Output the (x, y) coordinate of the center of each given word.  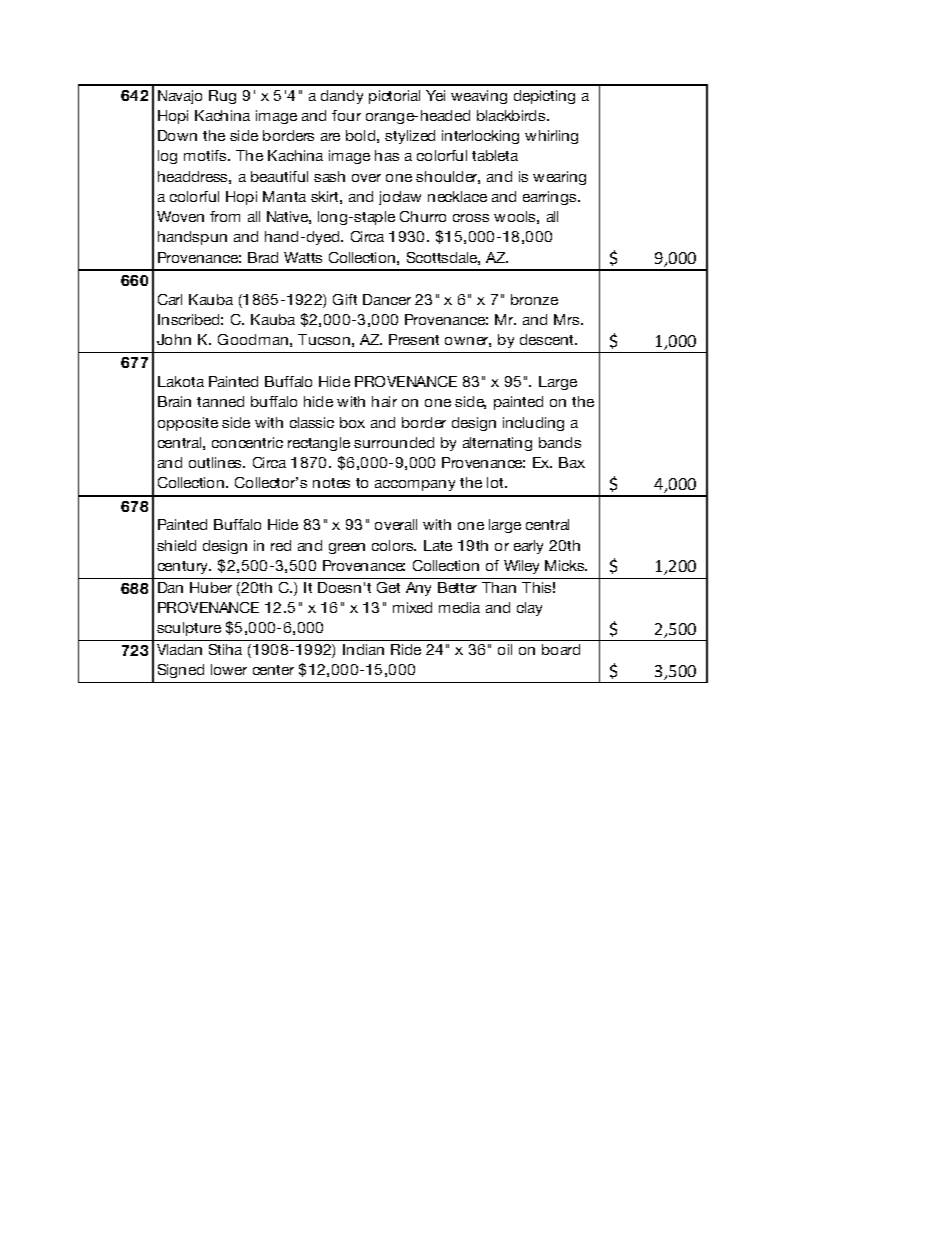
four (346, 115)
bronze (534, 299)
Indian (363, 649)
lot (496, 482)
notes (331, 483)
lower (229, 669)
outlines (217, 462)
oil (505, 649)
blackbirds (512, 115)
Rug (222, 97)
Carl (170, 299)
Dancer (387, 299)
